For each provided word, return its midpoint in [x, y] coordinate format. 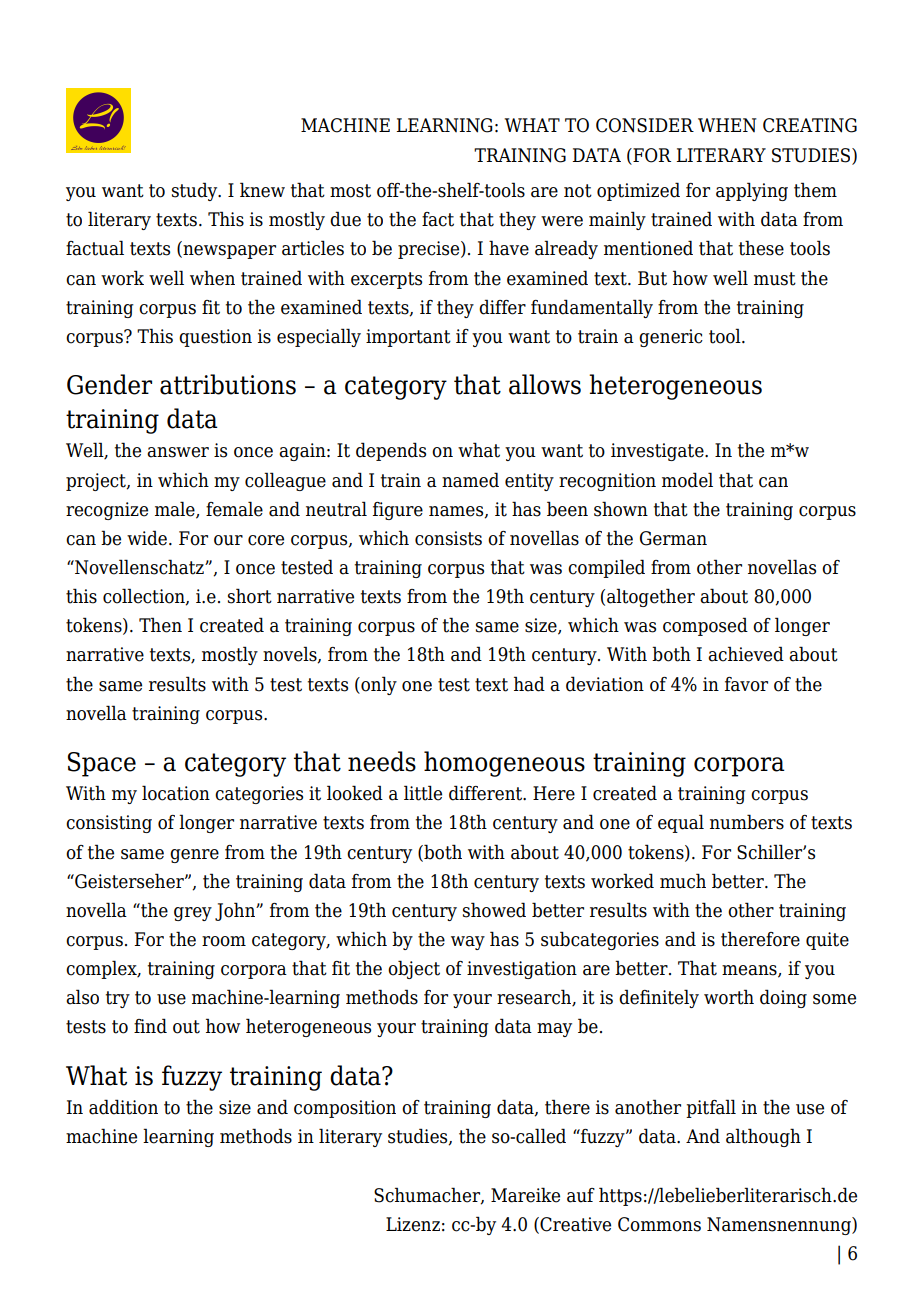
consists [448, 538]
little [423, 793]
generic [671, 338]
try [118, 999]
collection [145, 597]
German [673, 538]
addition [123, 1107]
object [414, 969]
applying [752, 191]
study [196, 191]
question [215, 338]
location [176, 793]
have [509, 248]
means [750, 971]
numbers [747, 822]
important [408, 338]
